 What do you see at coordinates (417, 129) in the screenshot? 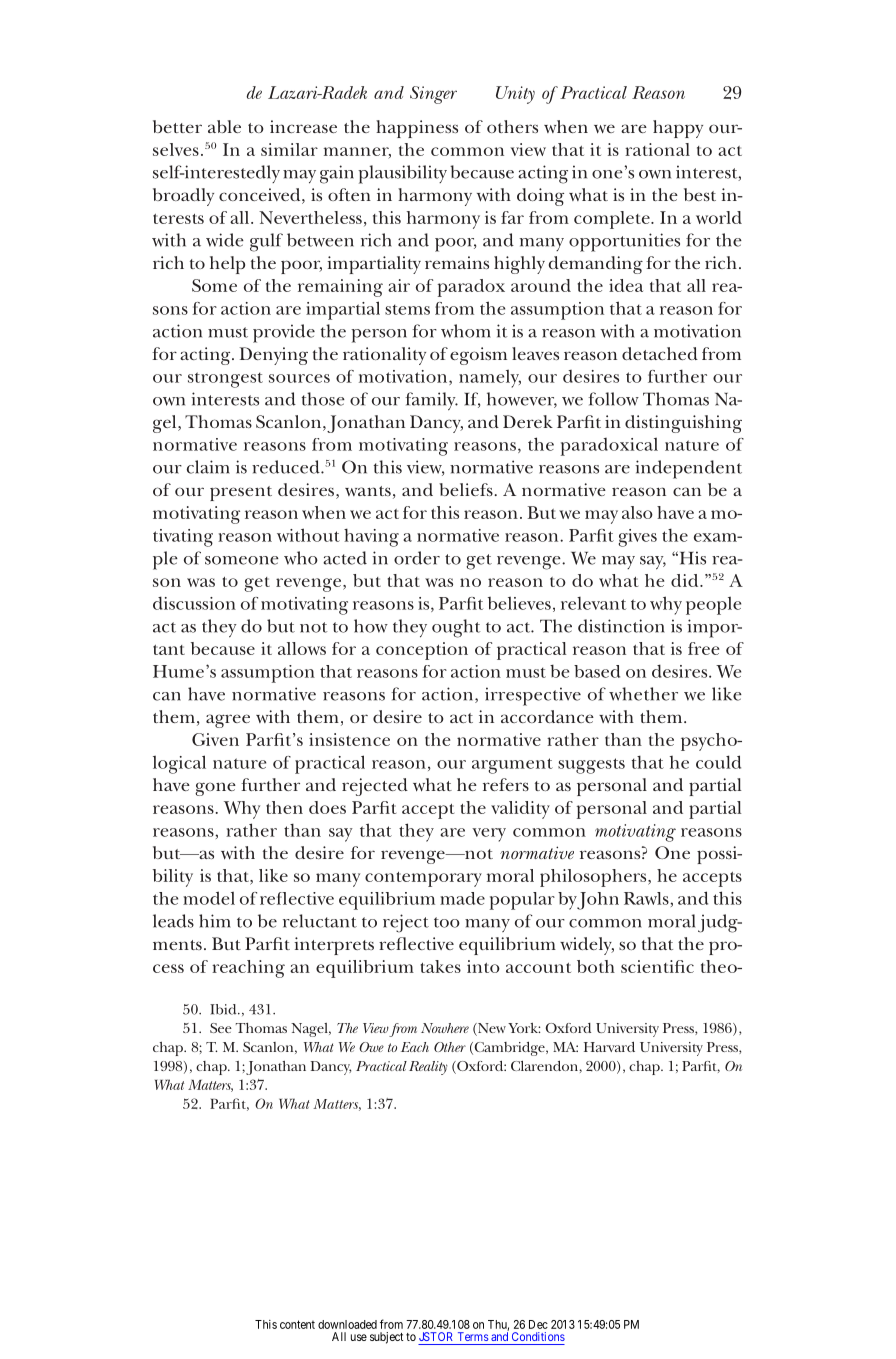
I see `happiness` at bounding box center [417, 129].
